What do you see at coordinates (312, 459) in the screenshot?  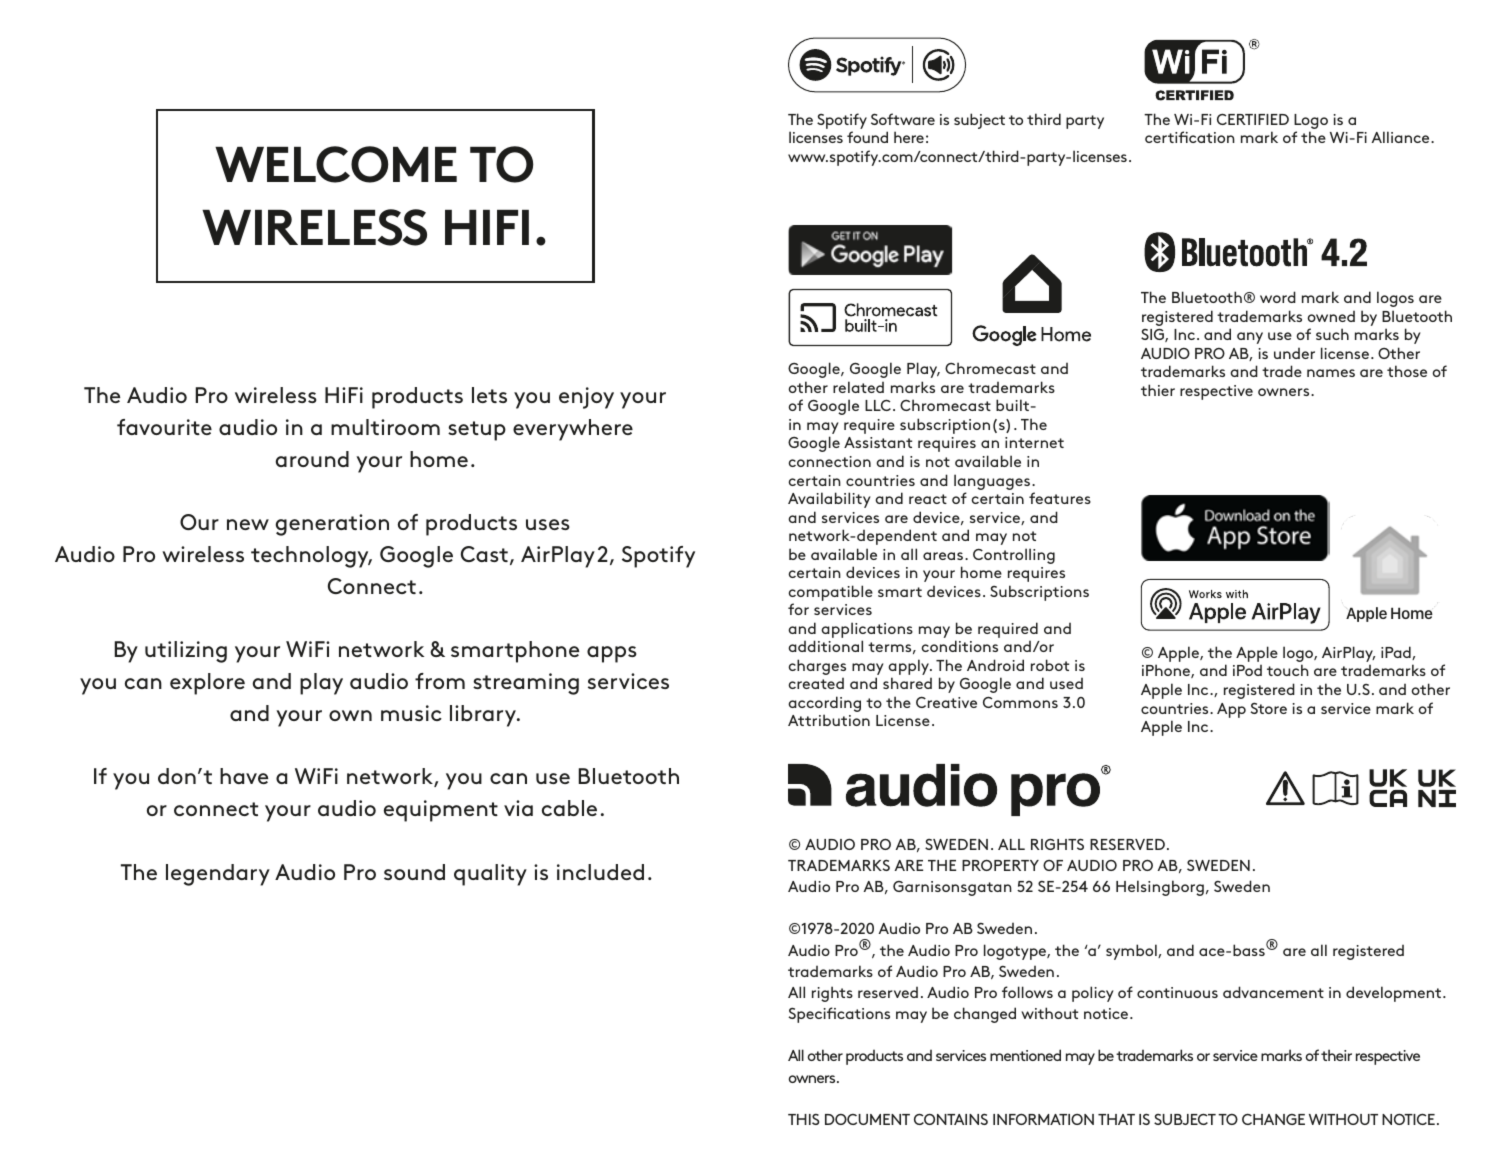 I see `around` at bounding box center [312, 459].
